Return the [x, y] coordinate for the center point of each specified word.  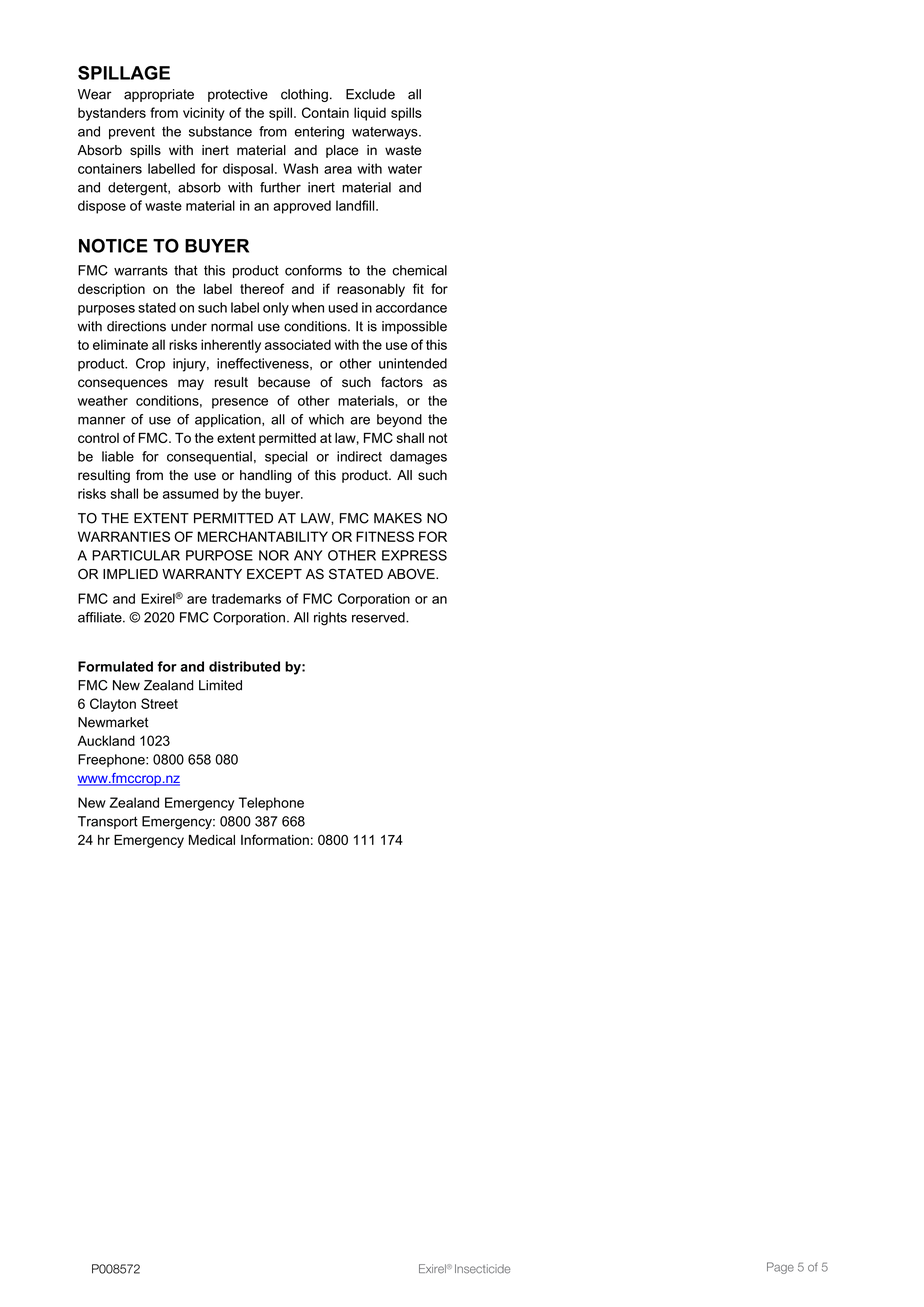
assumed [190, 493]
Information [275, 839]
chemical [419, 270]
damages [418, 458]
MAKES [398, 518]
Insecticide [482, 1269]
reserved [379, 617]
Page [780, 1268]
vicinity [204, 114]
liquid [370, 114]
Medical [212, 840]
